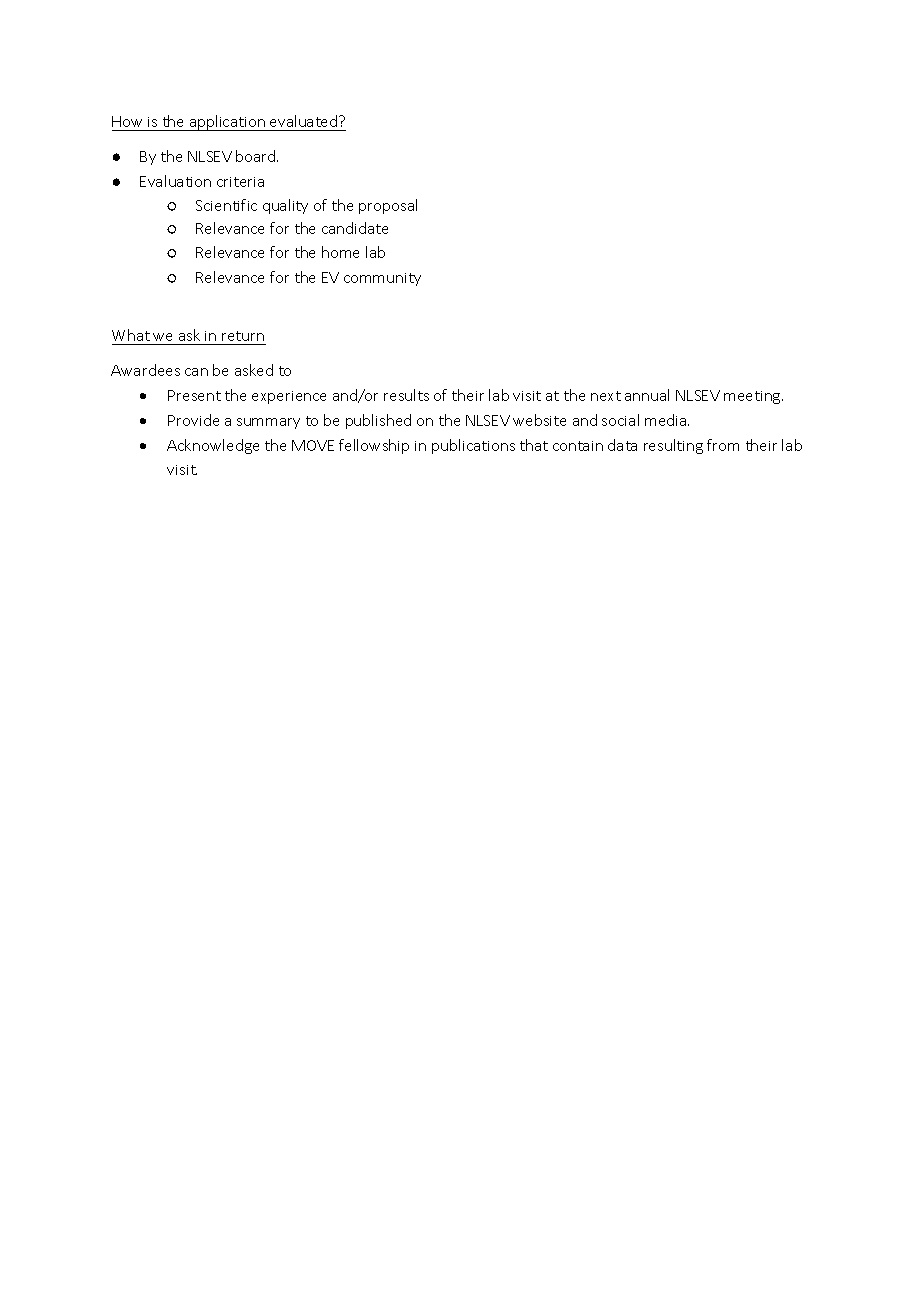 The height and width of the screenshot is (1308, 924). Describe the element at coordinates (243, 336) in the screenshot. I see `return` at that location.
